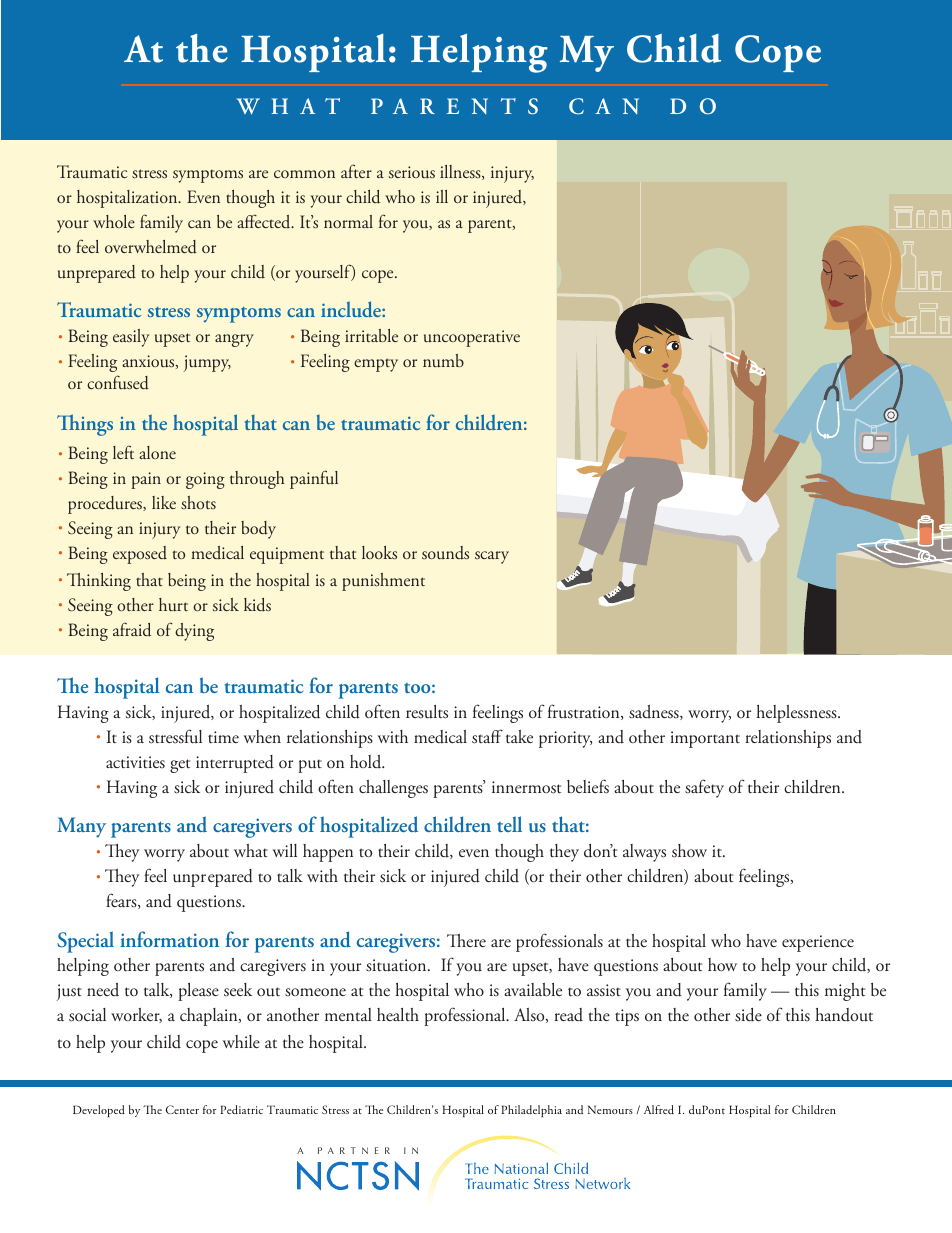 The width and height of the screenshot is (952, 1233). What do you see at coordinates (114, 221) in the screenshot?
I see `whole` at bounding box center [114, 221].
